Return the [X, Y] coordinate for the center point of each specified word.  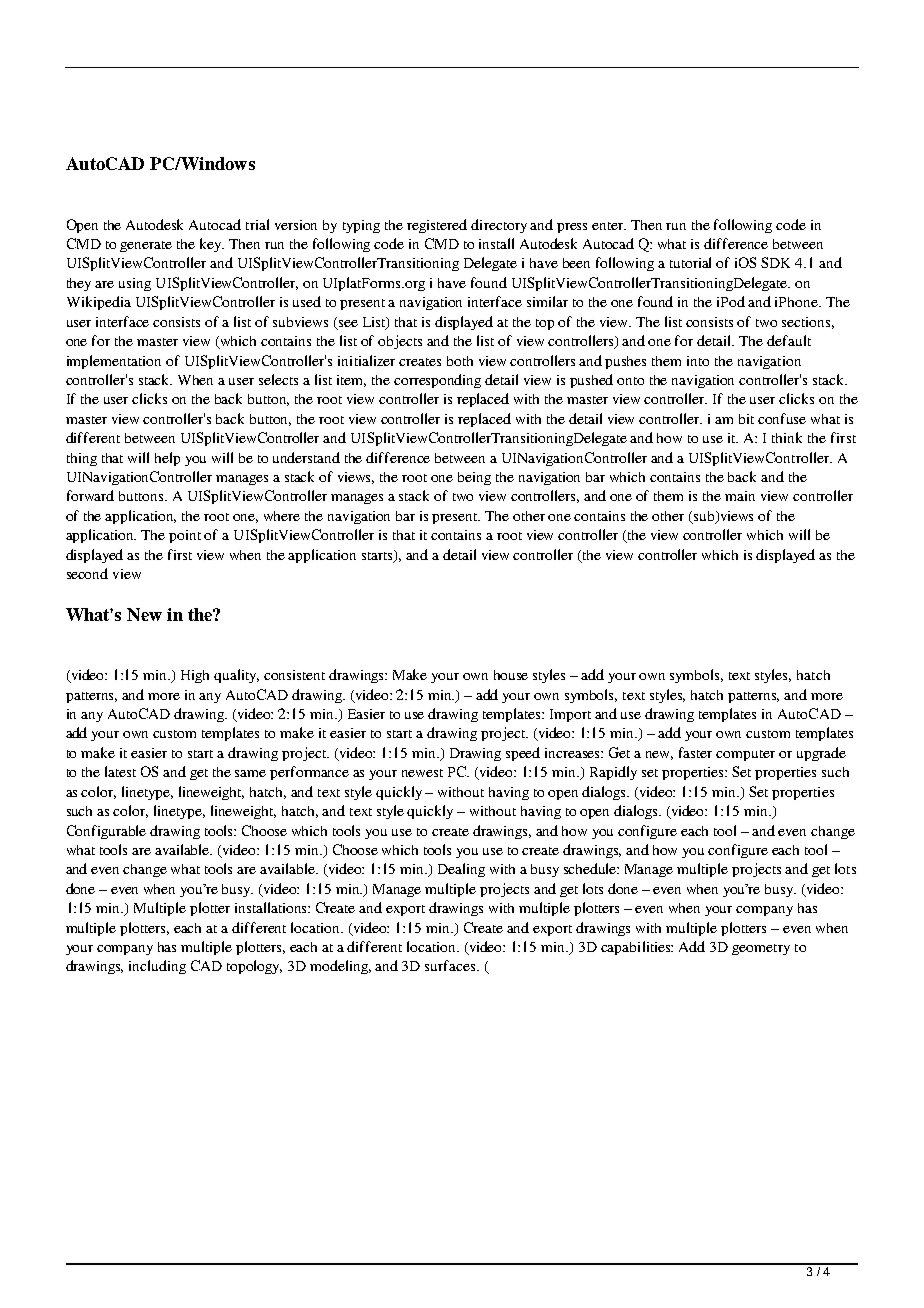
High [195, 676]
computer [745, 755]
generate [146, 246]
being [474, 478]
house [511, 675]
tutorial [690, 262]
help [167, 459]
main [740, 496]
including [157, 967]
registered [437, 226]
